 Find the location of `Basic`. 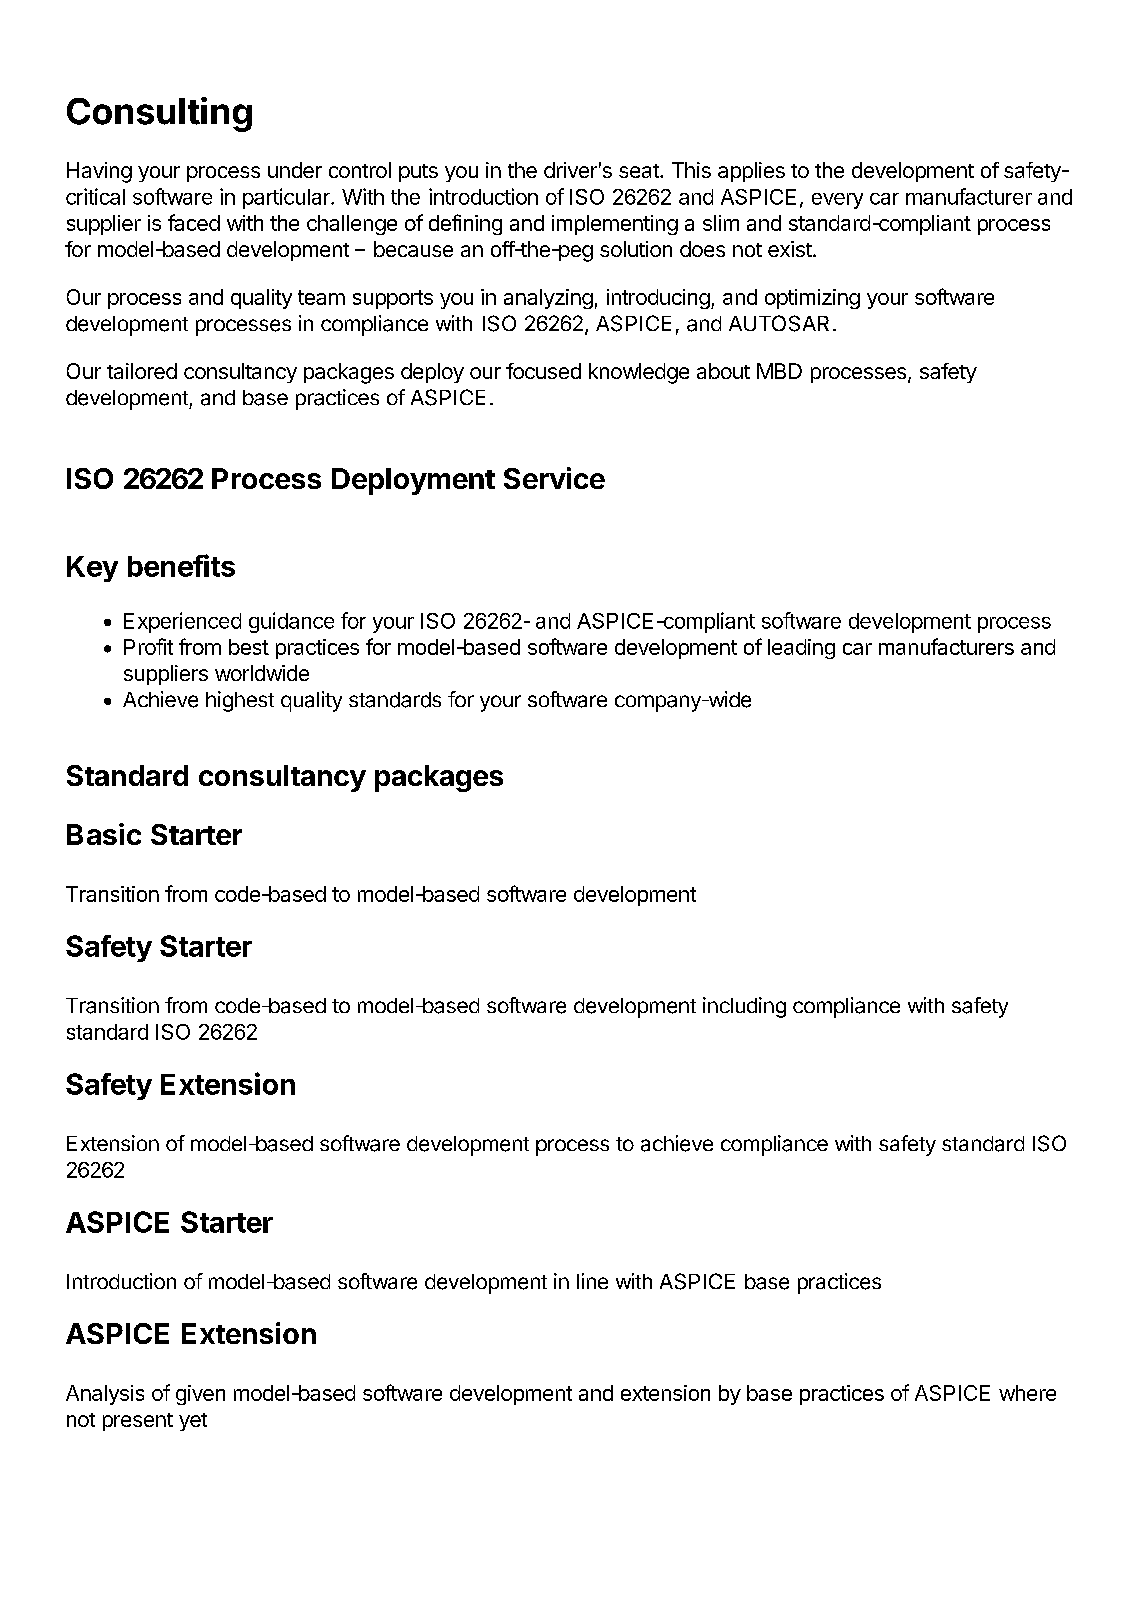

Basic is located at coordinates (104, 834).
